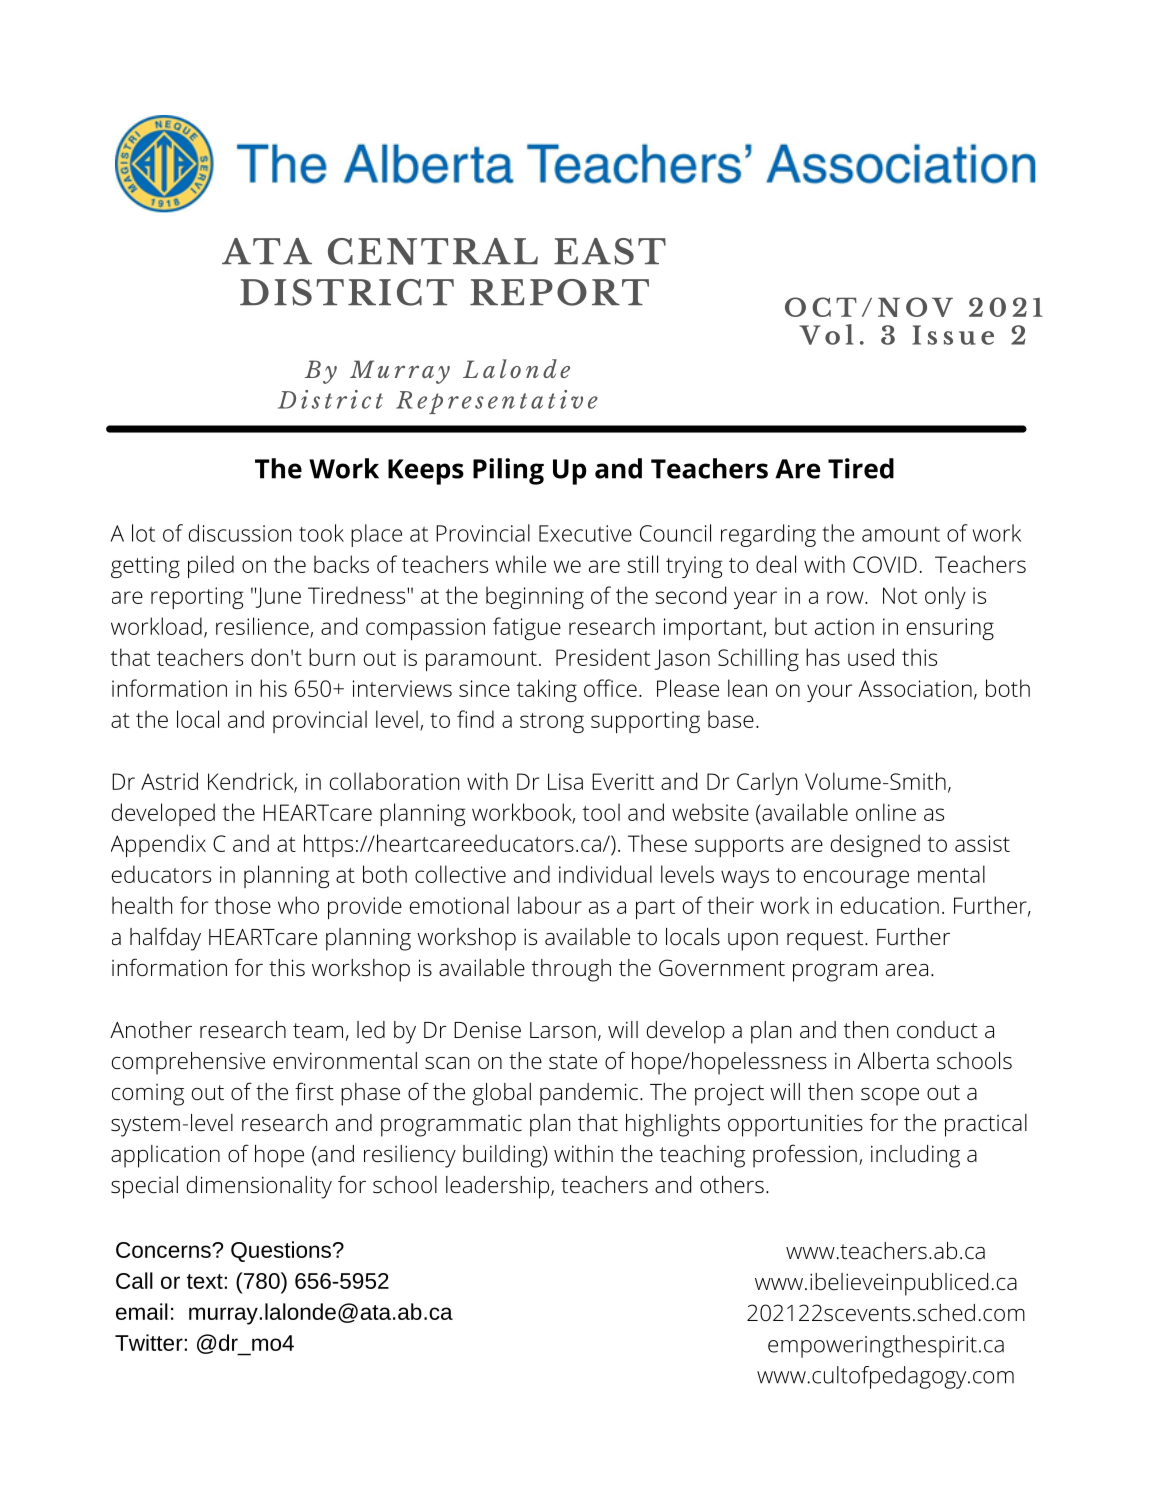 The image size is (1150, 1489). I want to click on regarding, so click(768, 535).
